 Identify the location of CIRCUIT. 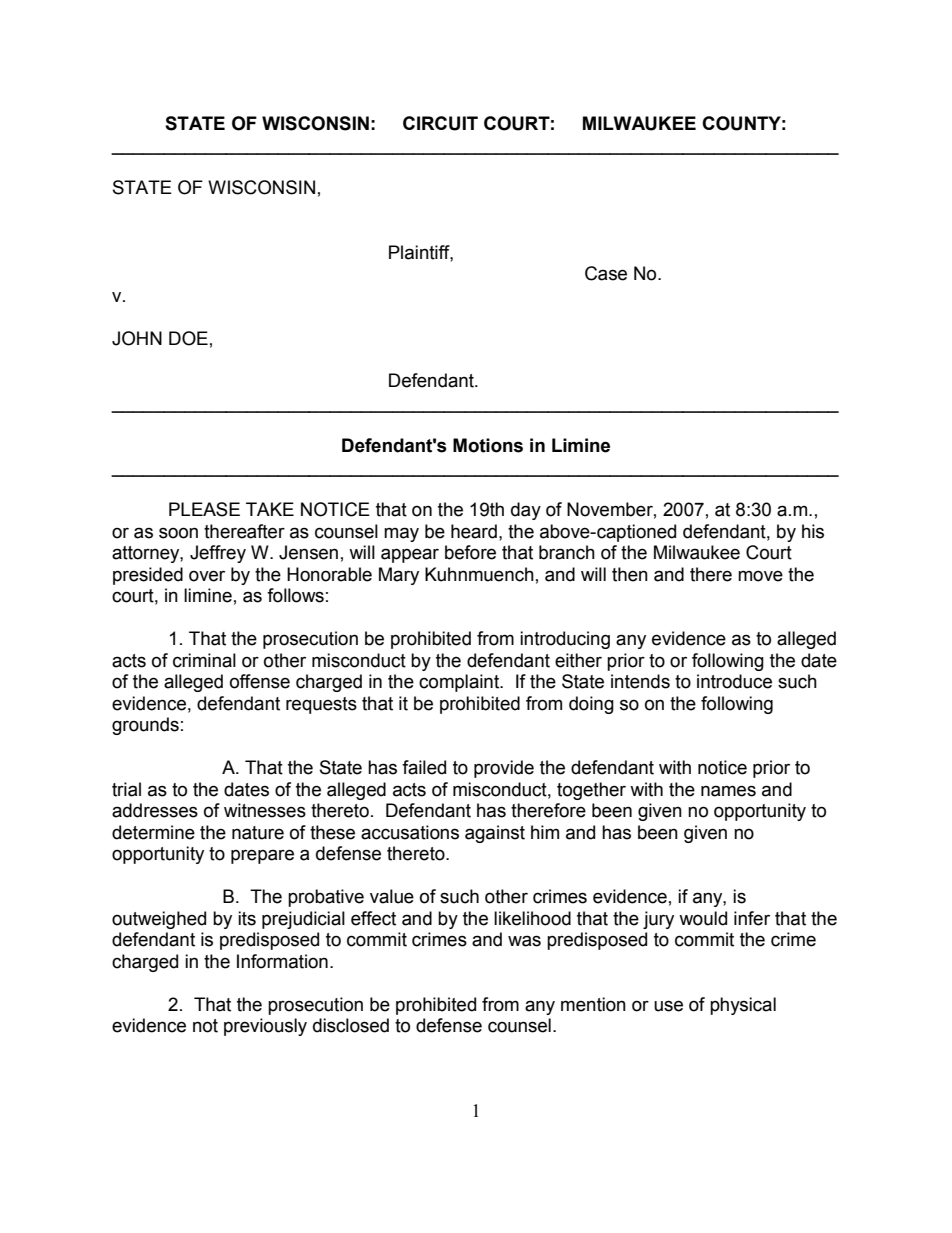
(440, 123).
